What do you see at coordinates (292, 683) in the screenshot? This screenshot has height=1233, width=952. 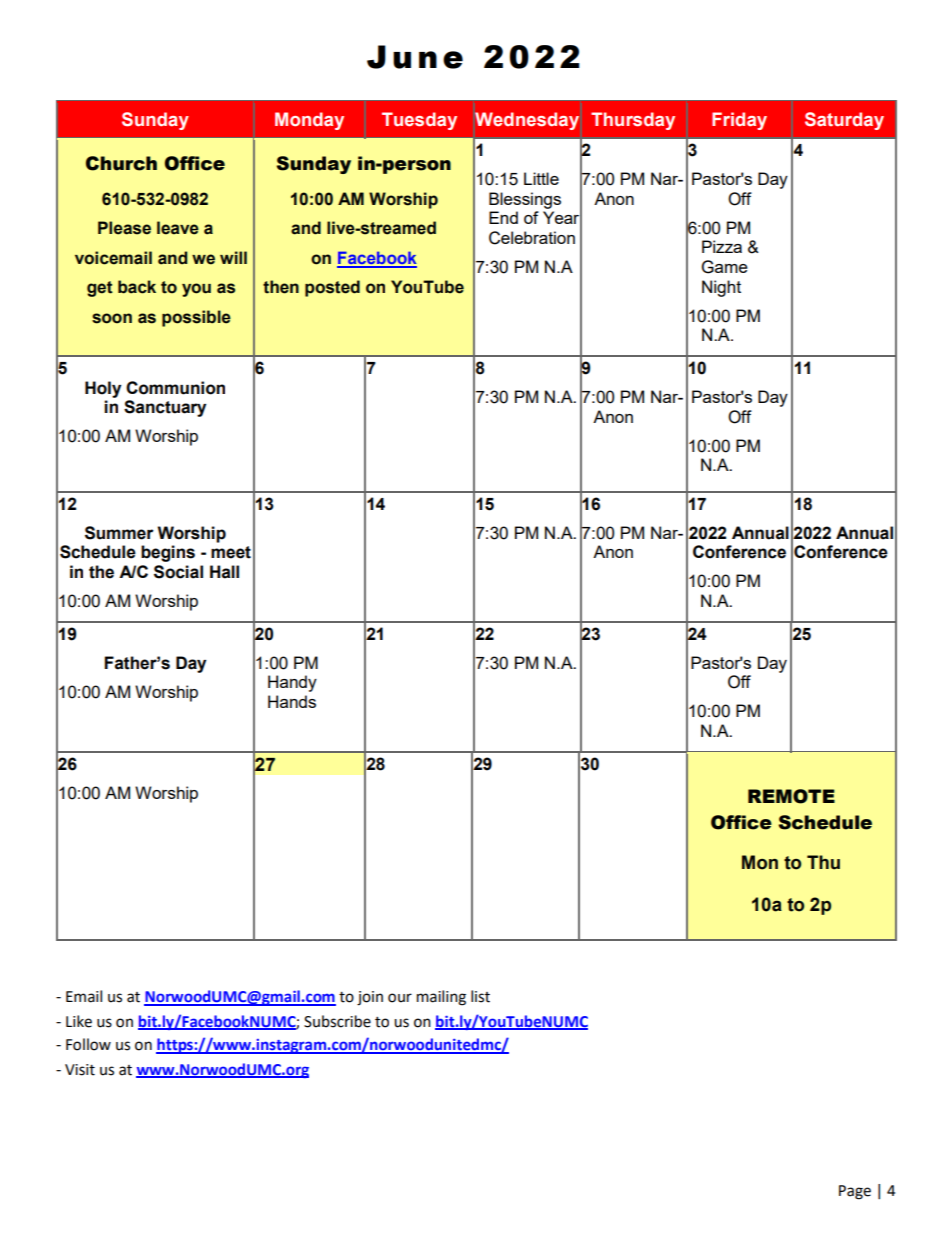 I see `Handy` at bounding box center [292, 683].
